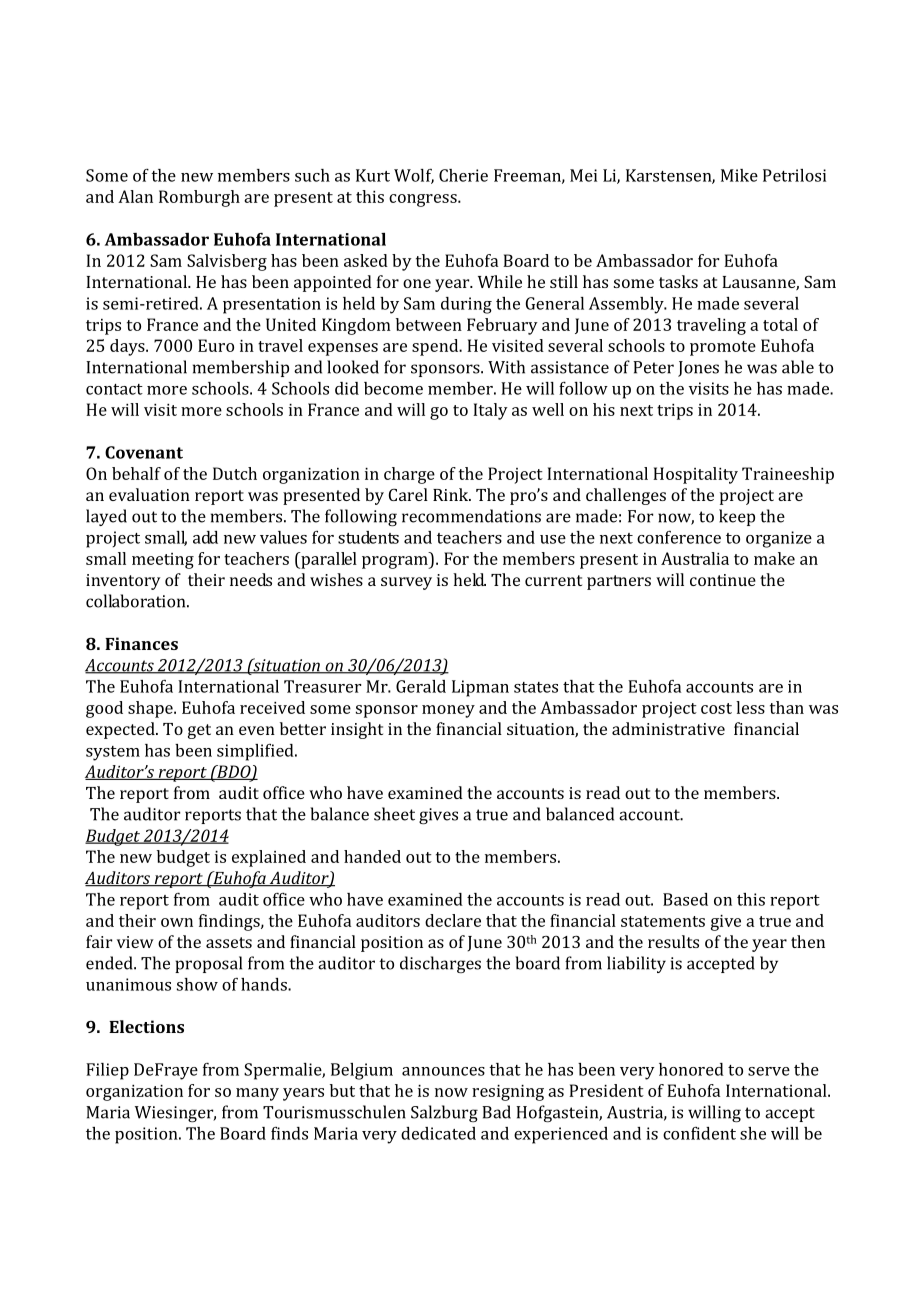 The width and height of the screenshot is (924, 1308). I want to click on Mike, so click(739, 175).
